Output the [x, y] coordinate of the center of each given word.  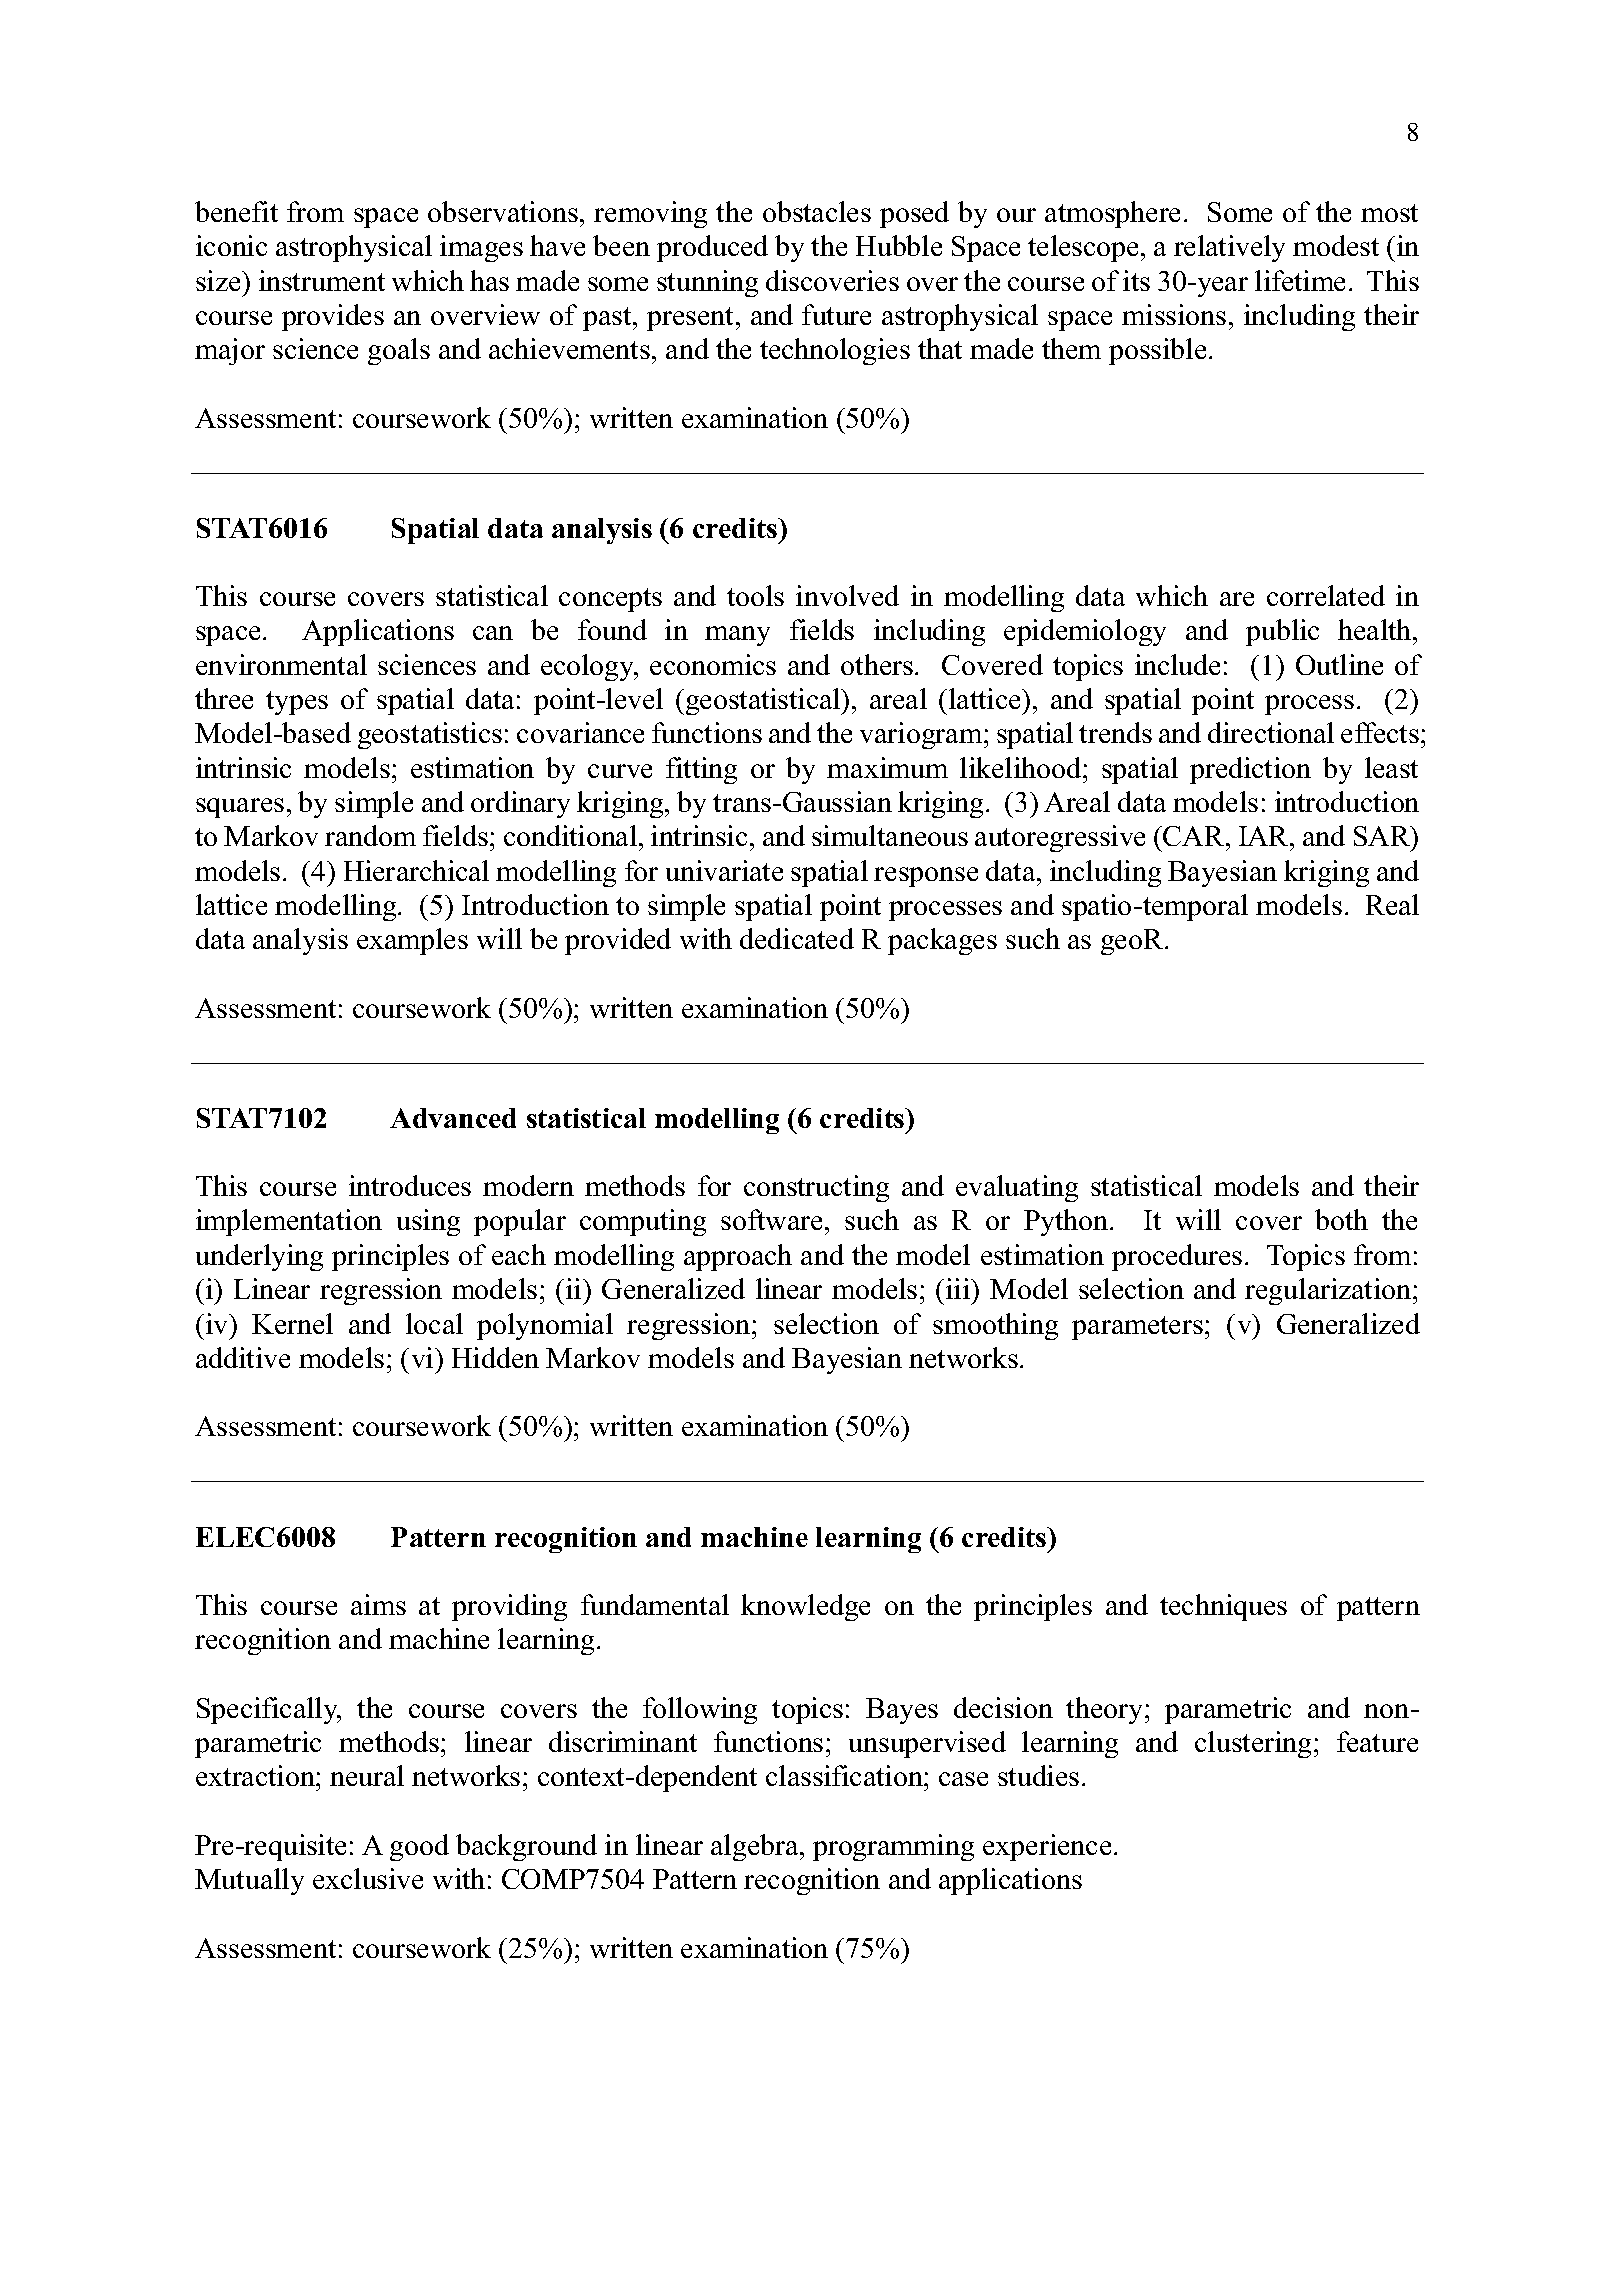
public [1282, 632]
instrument [322, 280]
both [1341, 1219]
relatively [1229, 248]
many [737, 636]
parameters [1137, 1328]
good [419, 1847]
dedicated [797, 938]
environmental [281, 664]
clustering [1255, 1744]
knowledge [805, 1607]
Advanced [453, 1118]
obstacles [817, 211]
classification [845, 1775]
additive [243, 1357]
